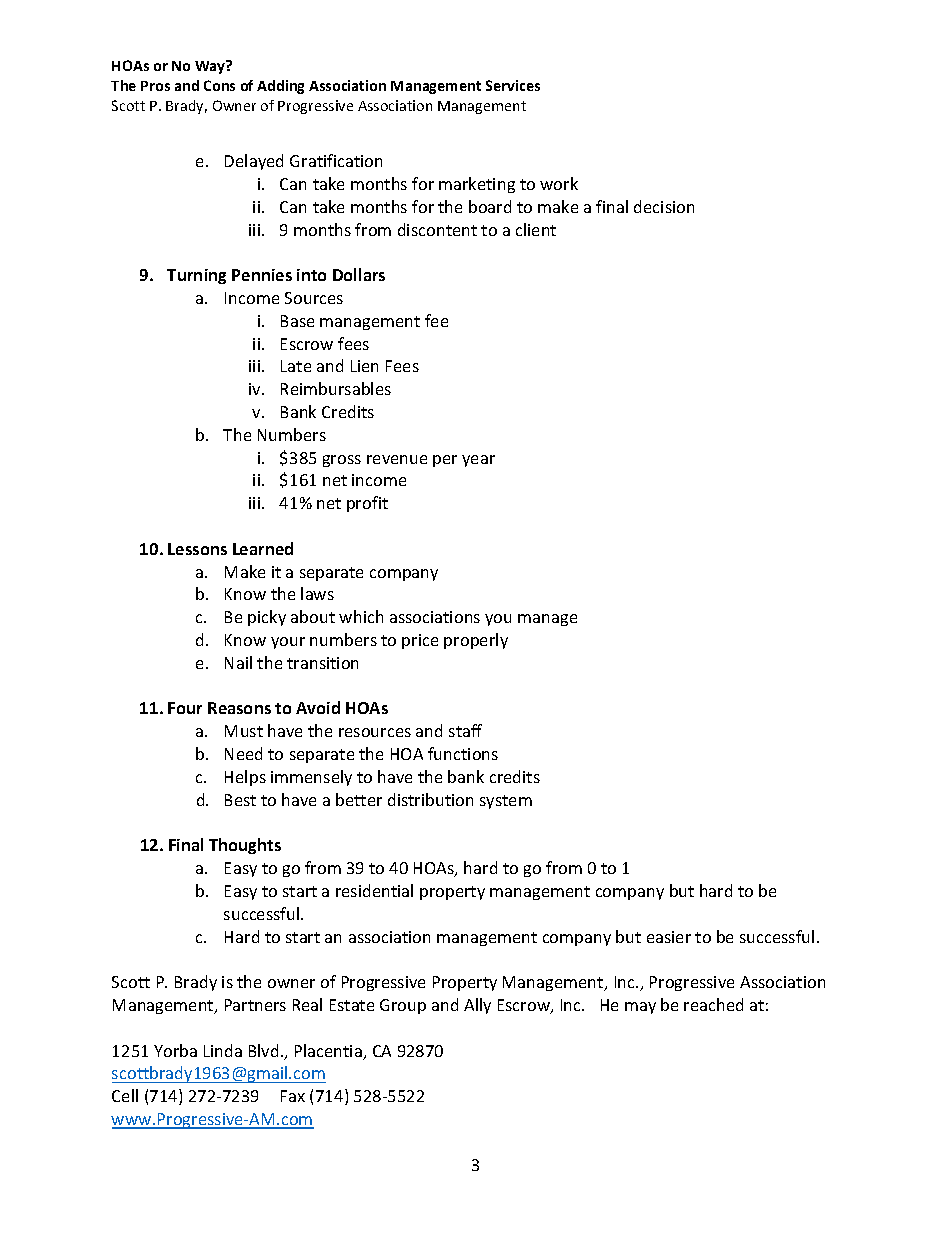  Describe the element at coordinates (664, 206) in the screenshot. I see `decision` at that location.
